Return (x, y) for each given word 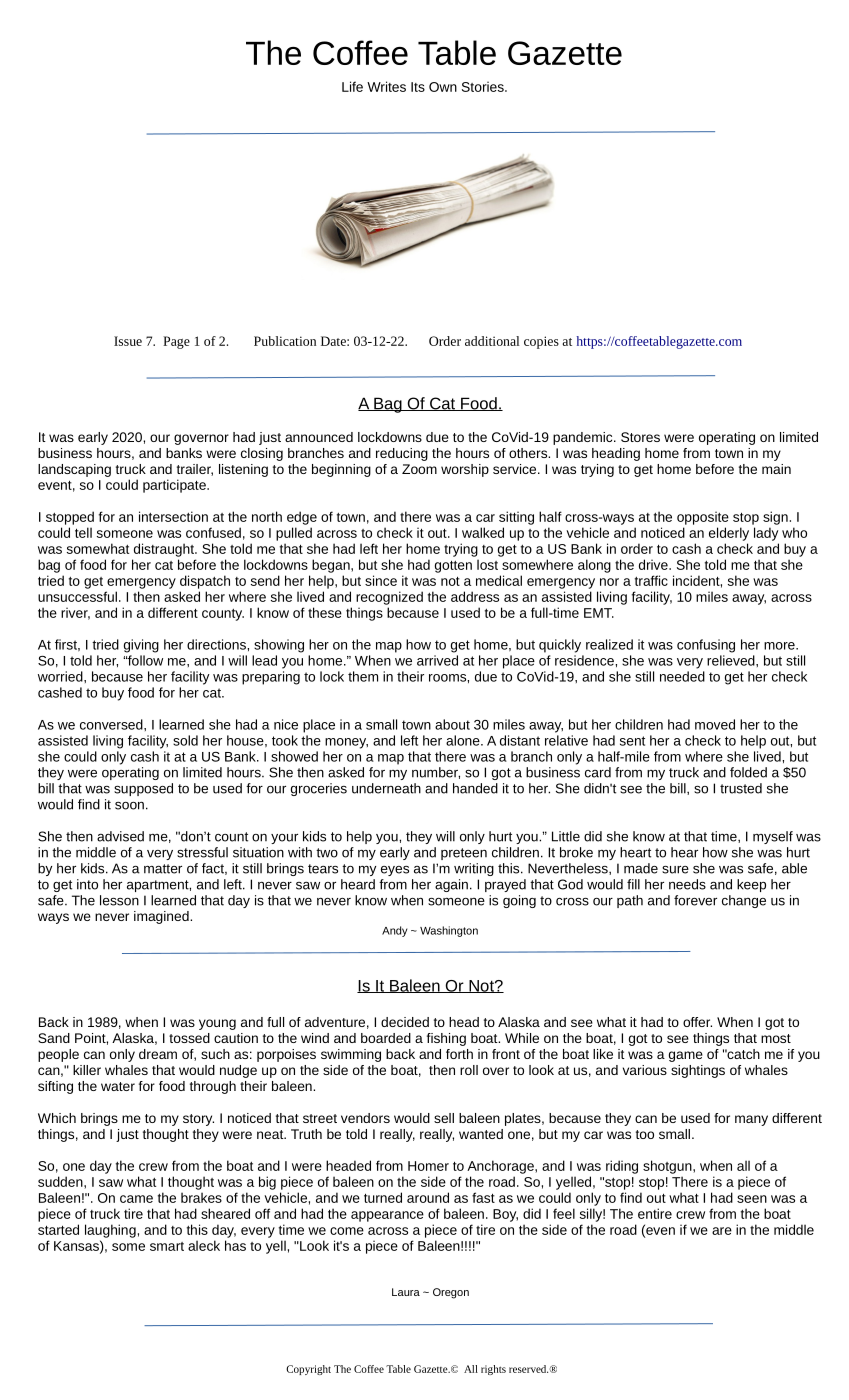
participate (175, 486)
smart (167, 1246)
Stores (640, 437)
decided (405, 1022)
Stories (484, 86)
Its (418, 87)
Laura (406, 1292)
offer (697, 1022)
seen (752, 1199)
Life (352, 86)
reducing (402, 454)
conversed (112, 724)
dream (158, 1054)
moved (715, 724)
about (452, 724)
